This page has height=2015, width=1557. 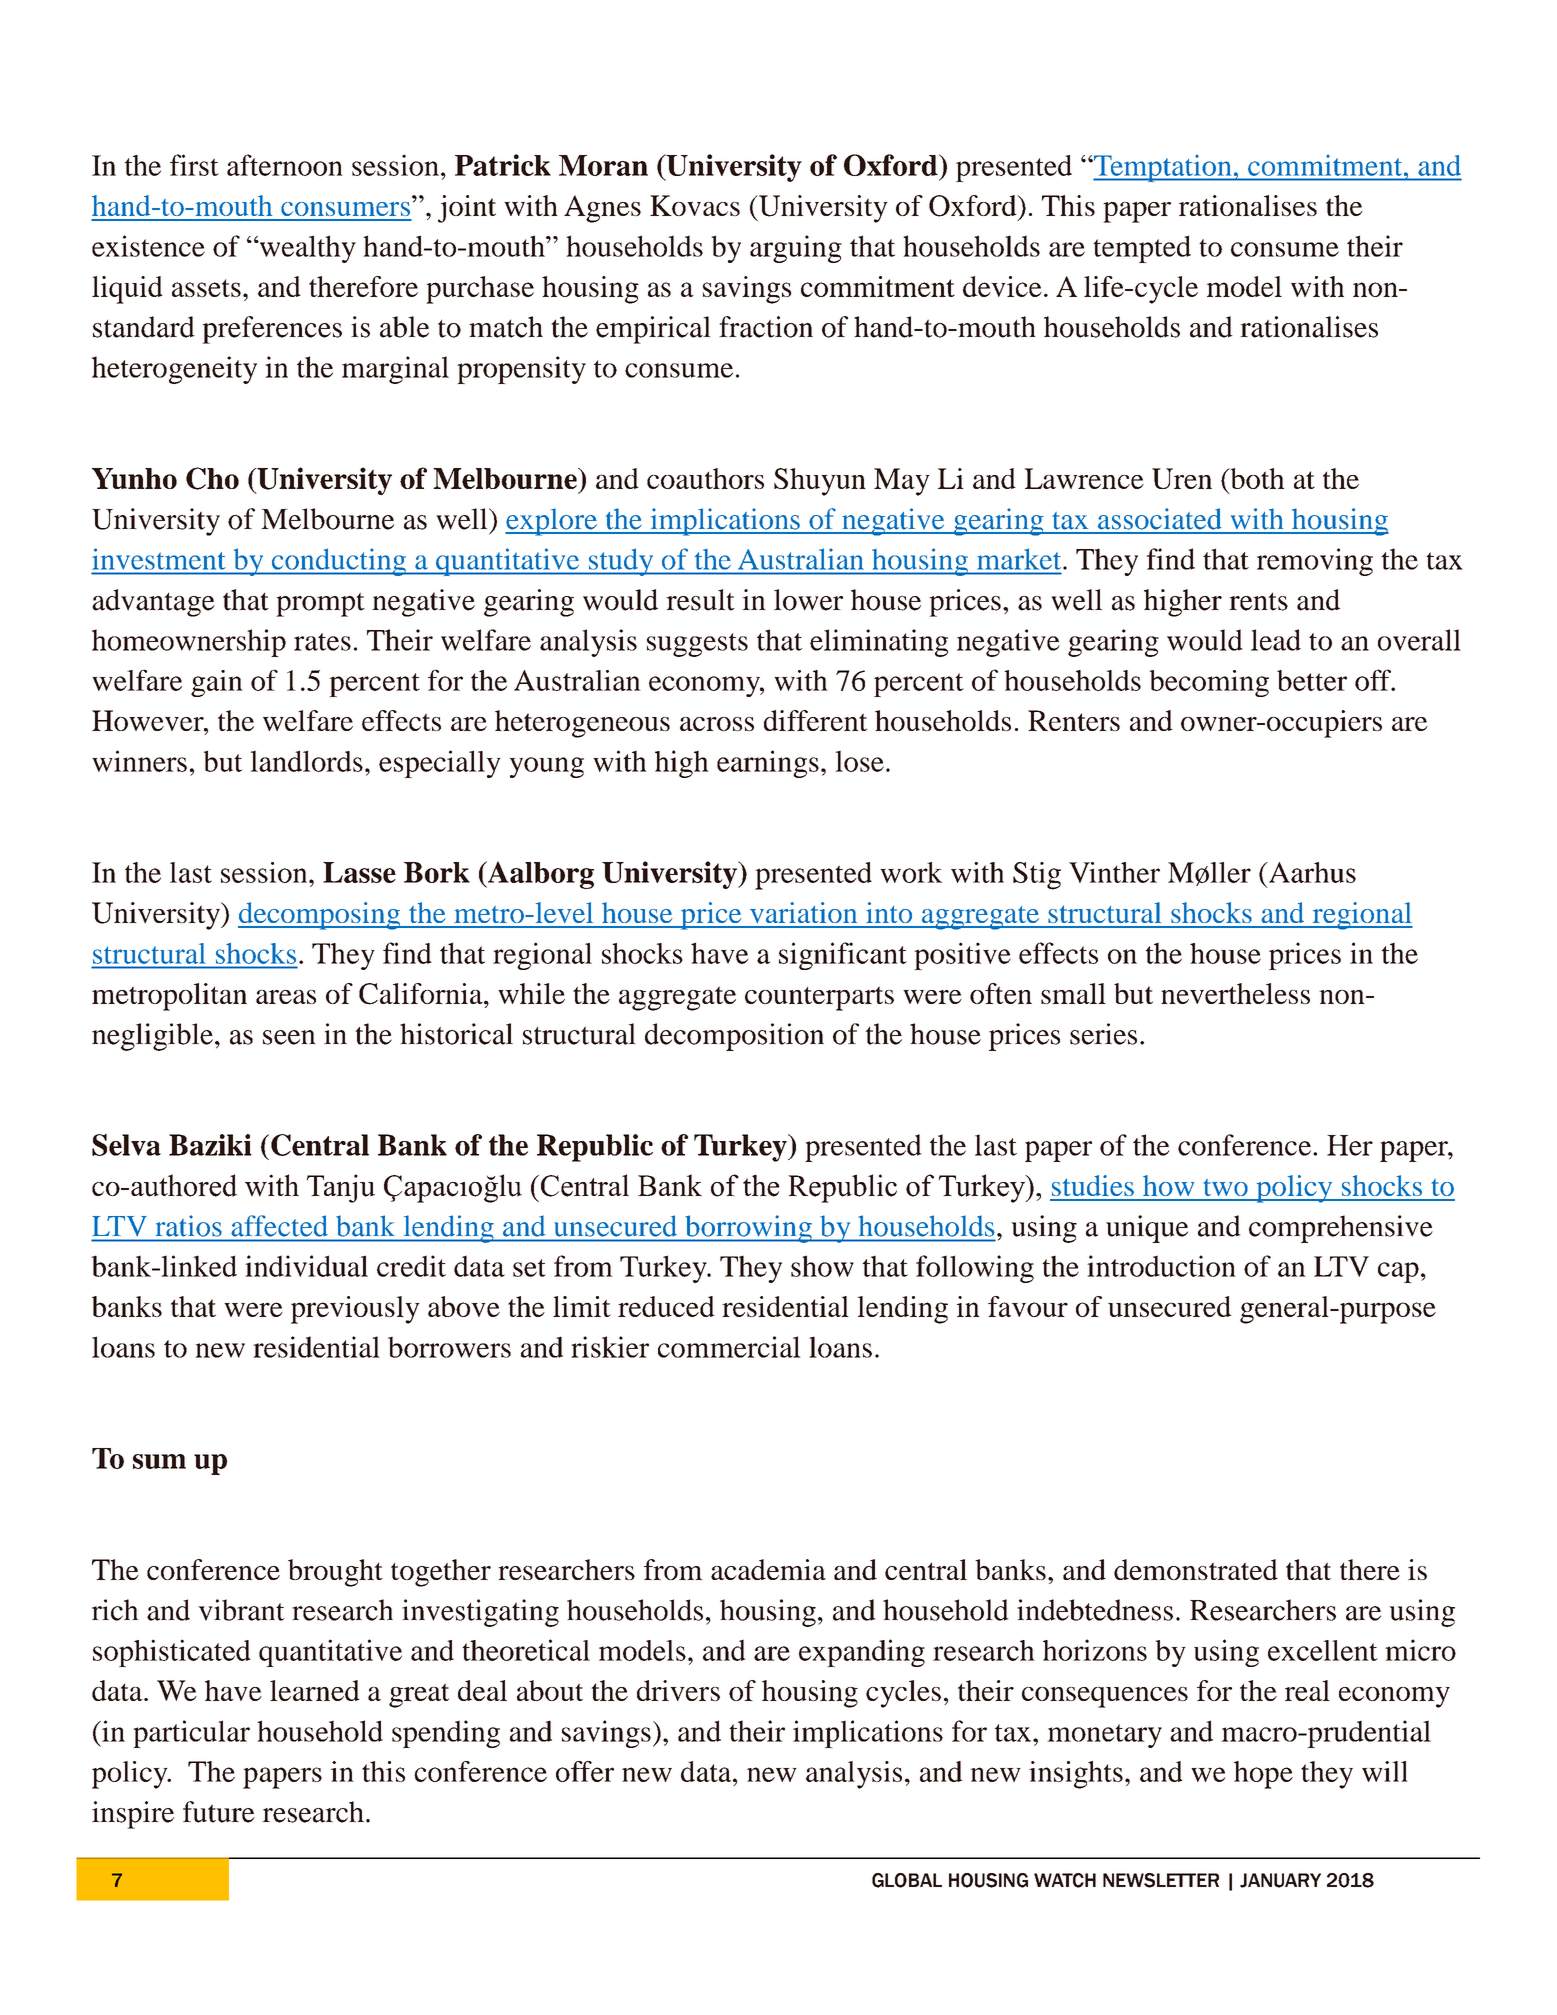 I want to click on GLOBAL, so click(x=907, y=1880).
